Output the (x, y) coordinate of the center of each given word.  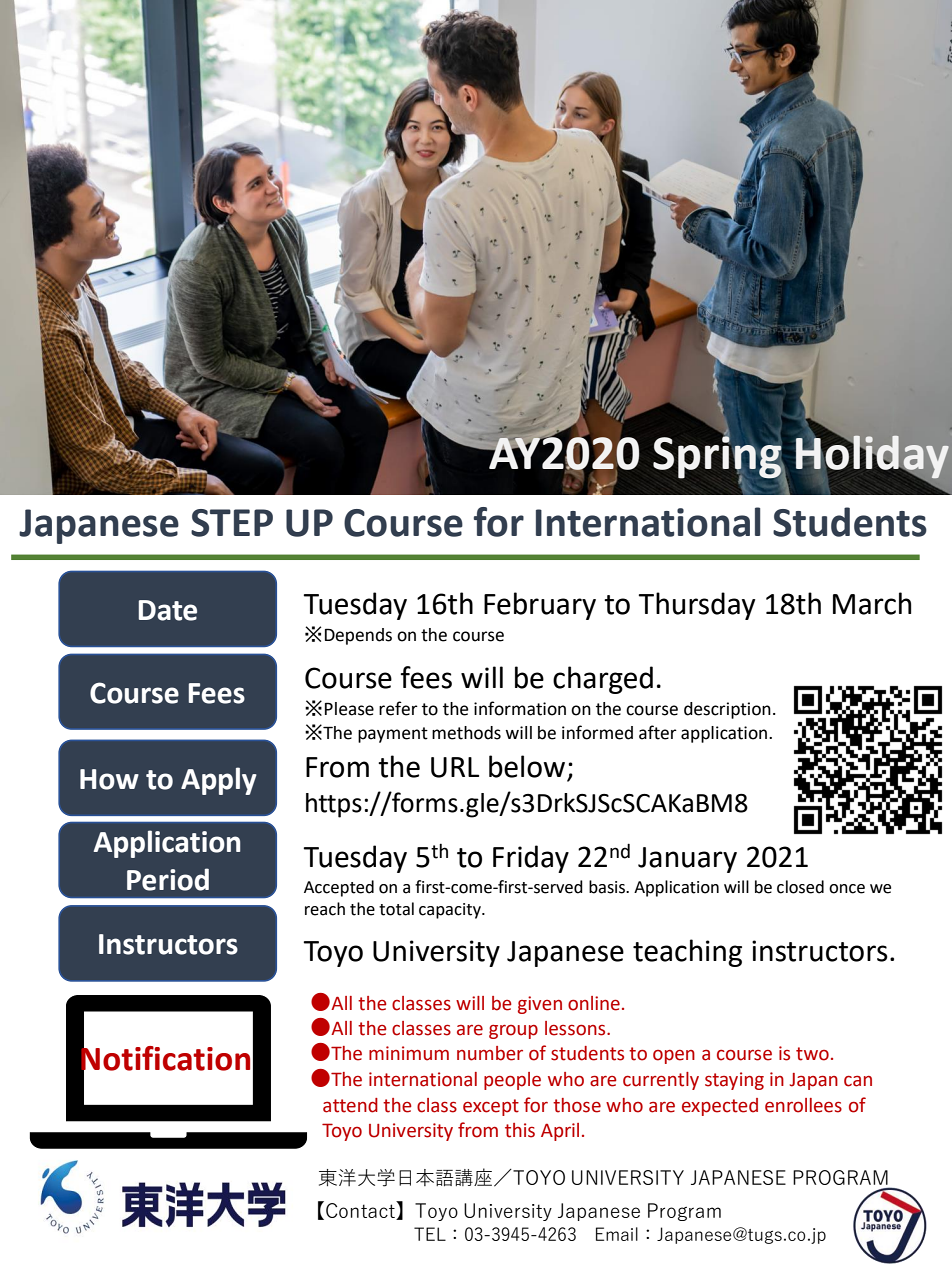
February (540, 606)
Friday (531, 859)
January (687, 860)
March (872, 603)
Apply (219, 781)
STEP (232, 523)
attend (350, 1105)
